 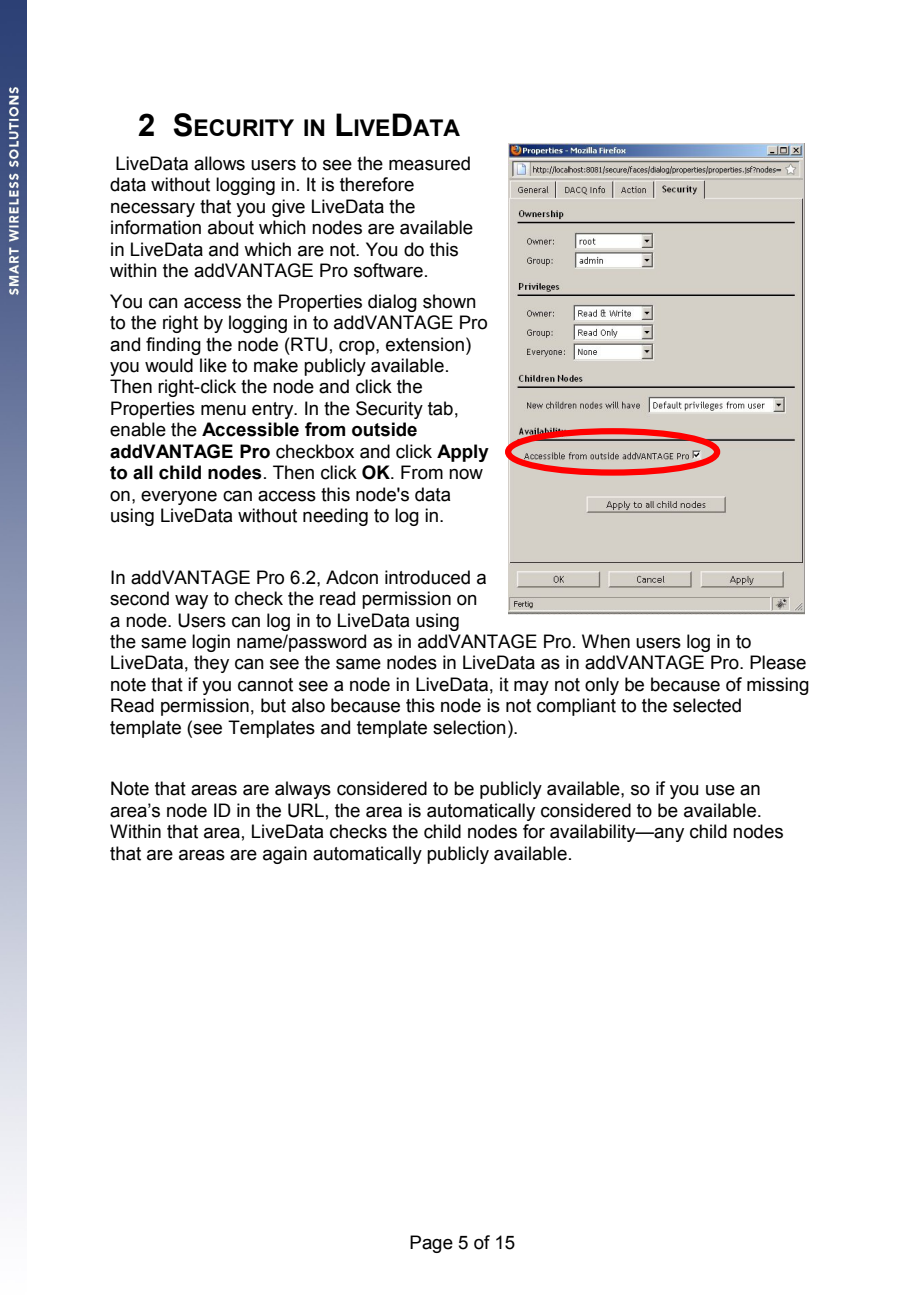 What do you see at coordinates (469, 727) in the screenshot?
I see `selection` at bounding box center [469, 727].
